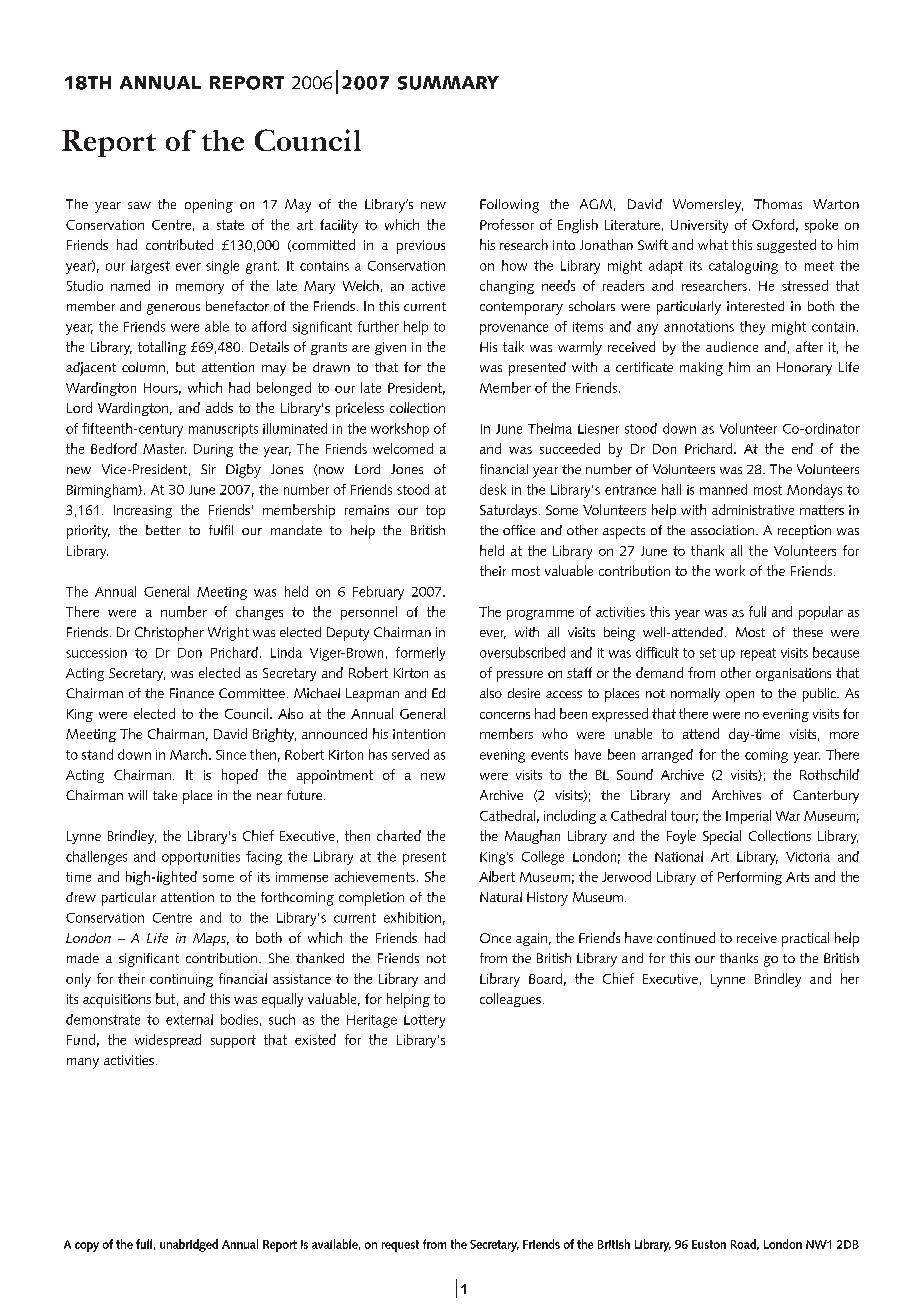  Describe the element at coordinates (421, 247) in the screenshot. I see `previous` at that location.
